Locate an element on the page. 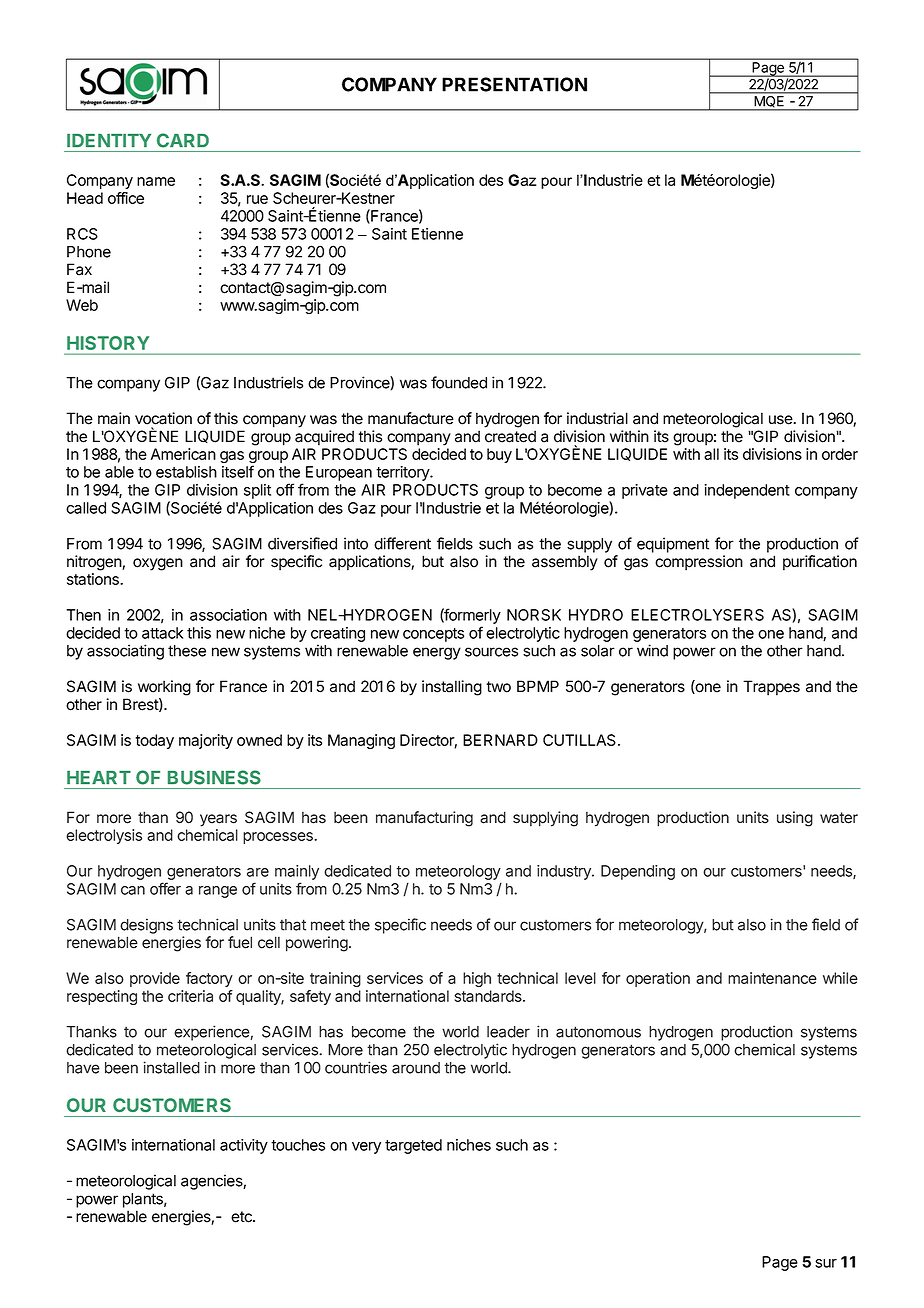 This image has height=1308, width=924. criteria is located at coordinates (190, 996).
